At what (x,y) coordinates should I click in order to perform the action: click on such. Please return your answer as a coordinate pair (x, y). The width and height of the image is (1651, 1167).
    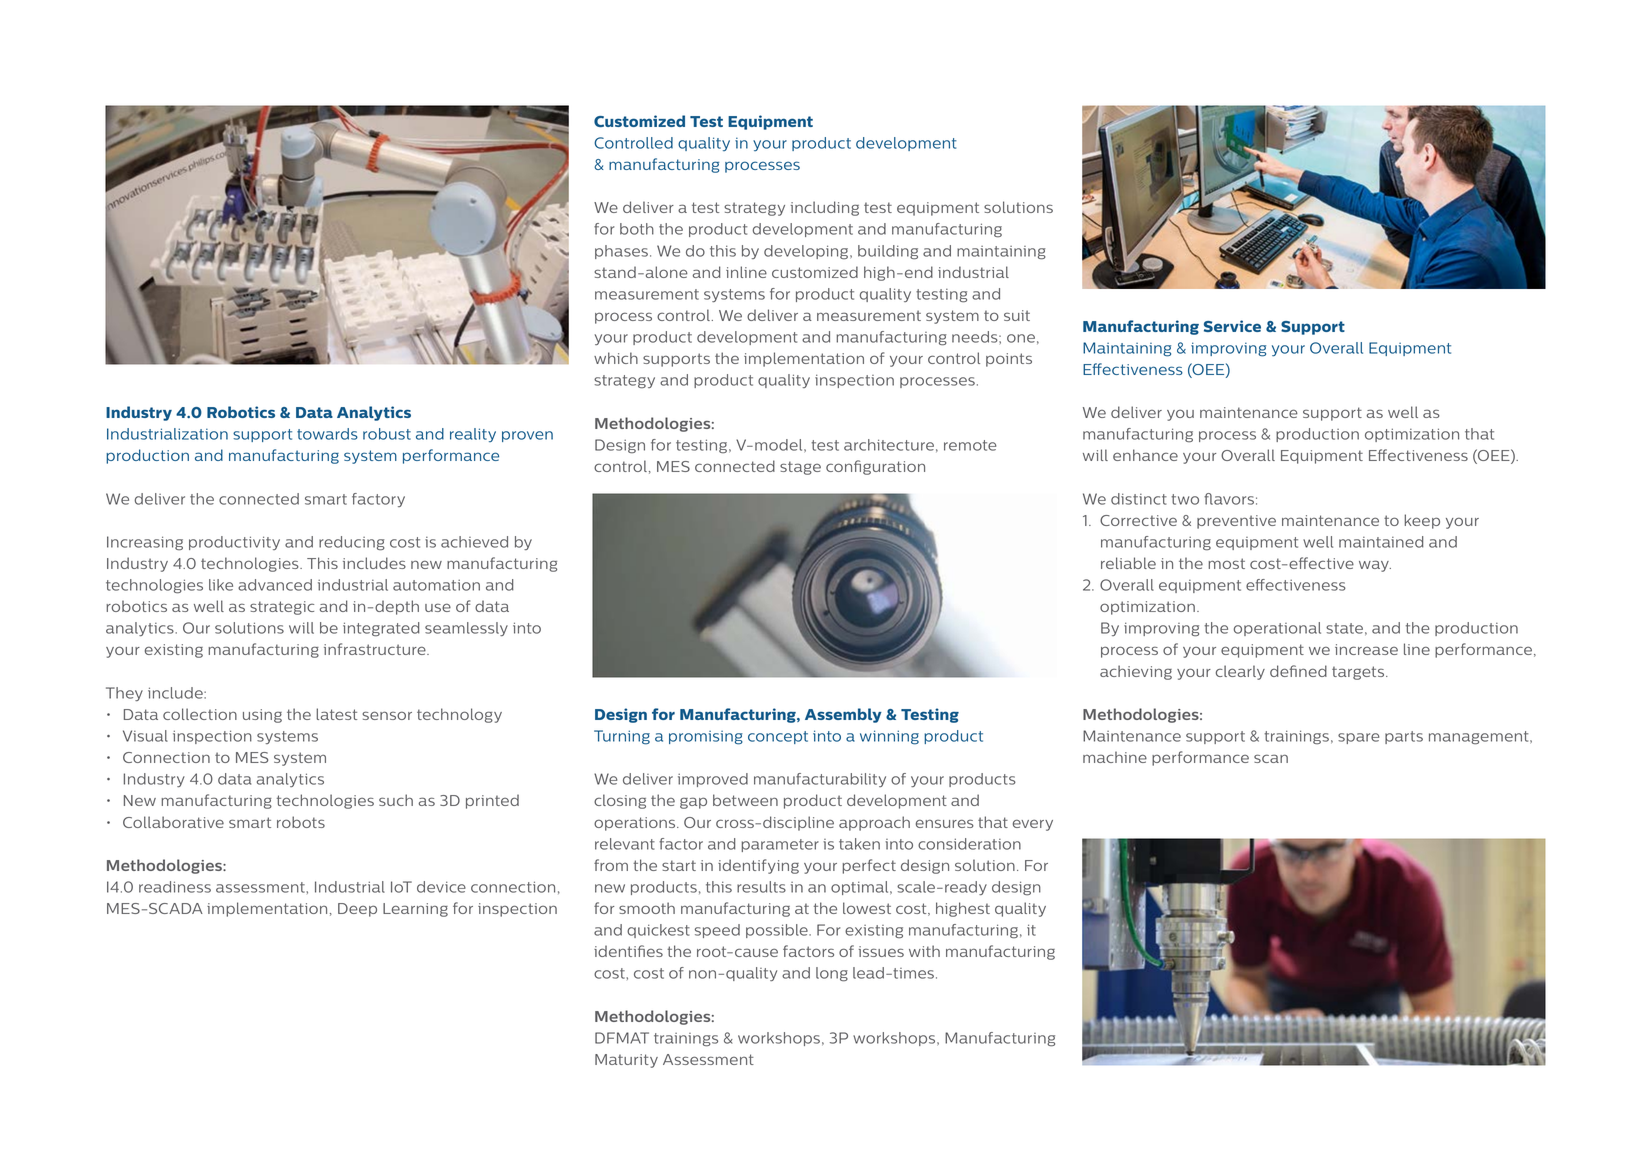
    Looking at the image, I should click on (396, 800).
